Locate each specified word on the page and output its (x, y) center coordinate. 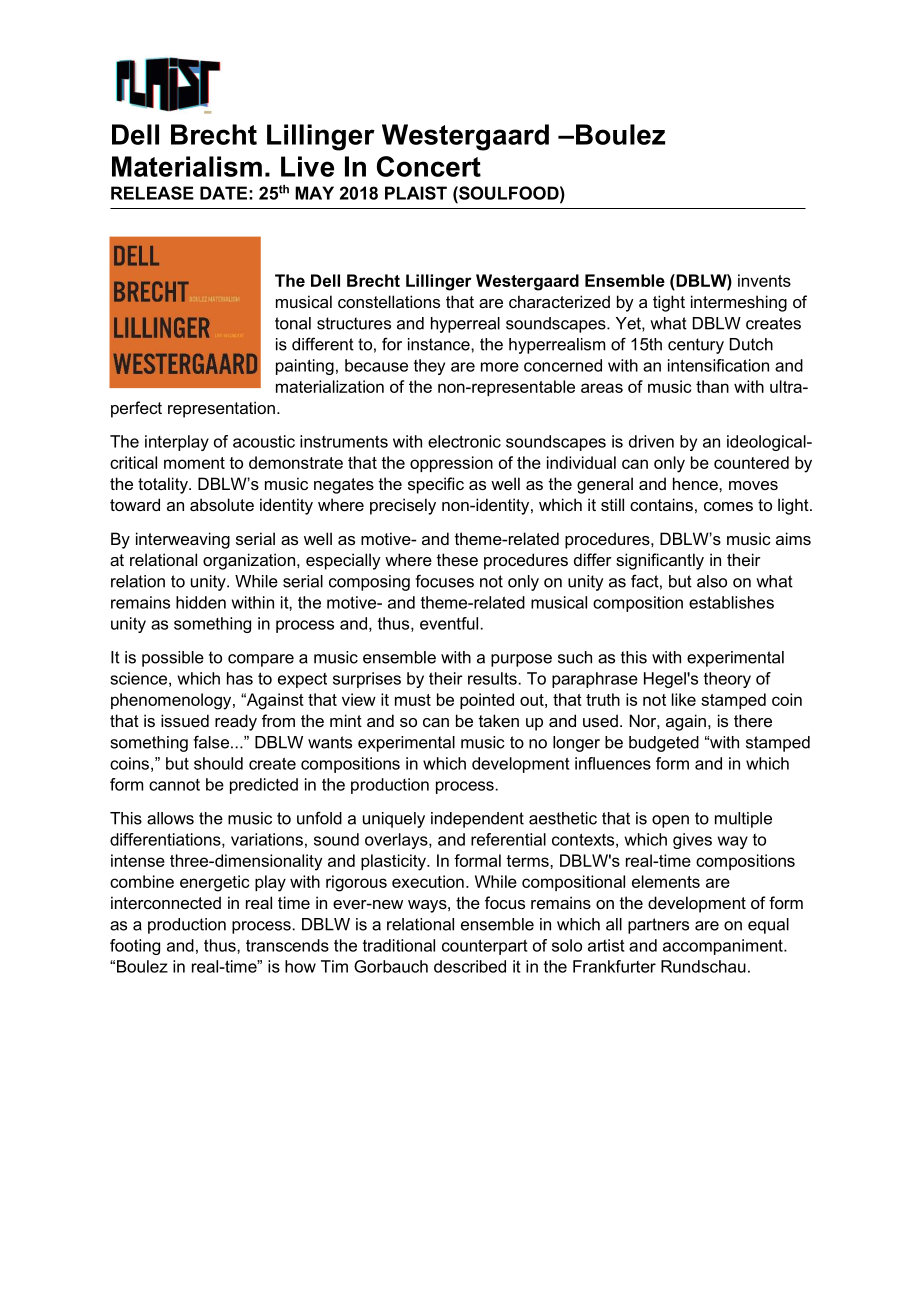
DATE (223, 193)
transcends (287, 945)
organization (249, 561)
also (712, 581)
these (457, 559)
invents (764, 280)
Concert (429, 166)
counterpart (485, 947)
